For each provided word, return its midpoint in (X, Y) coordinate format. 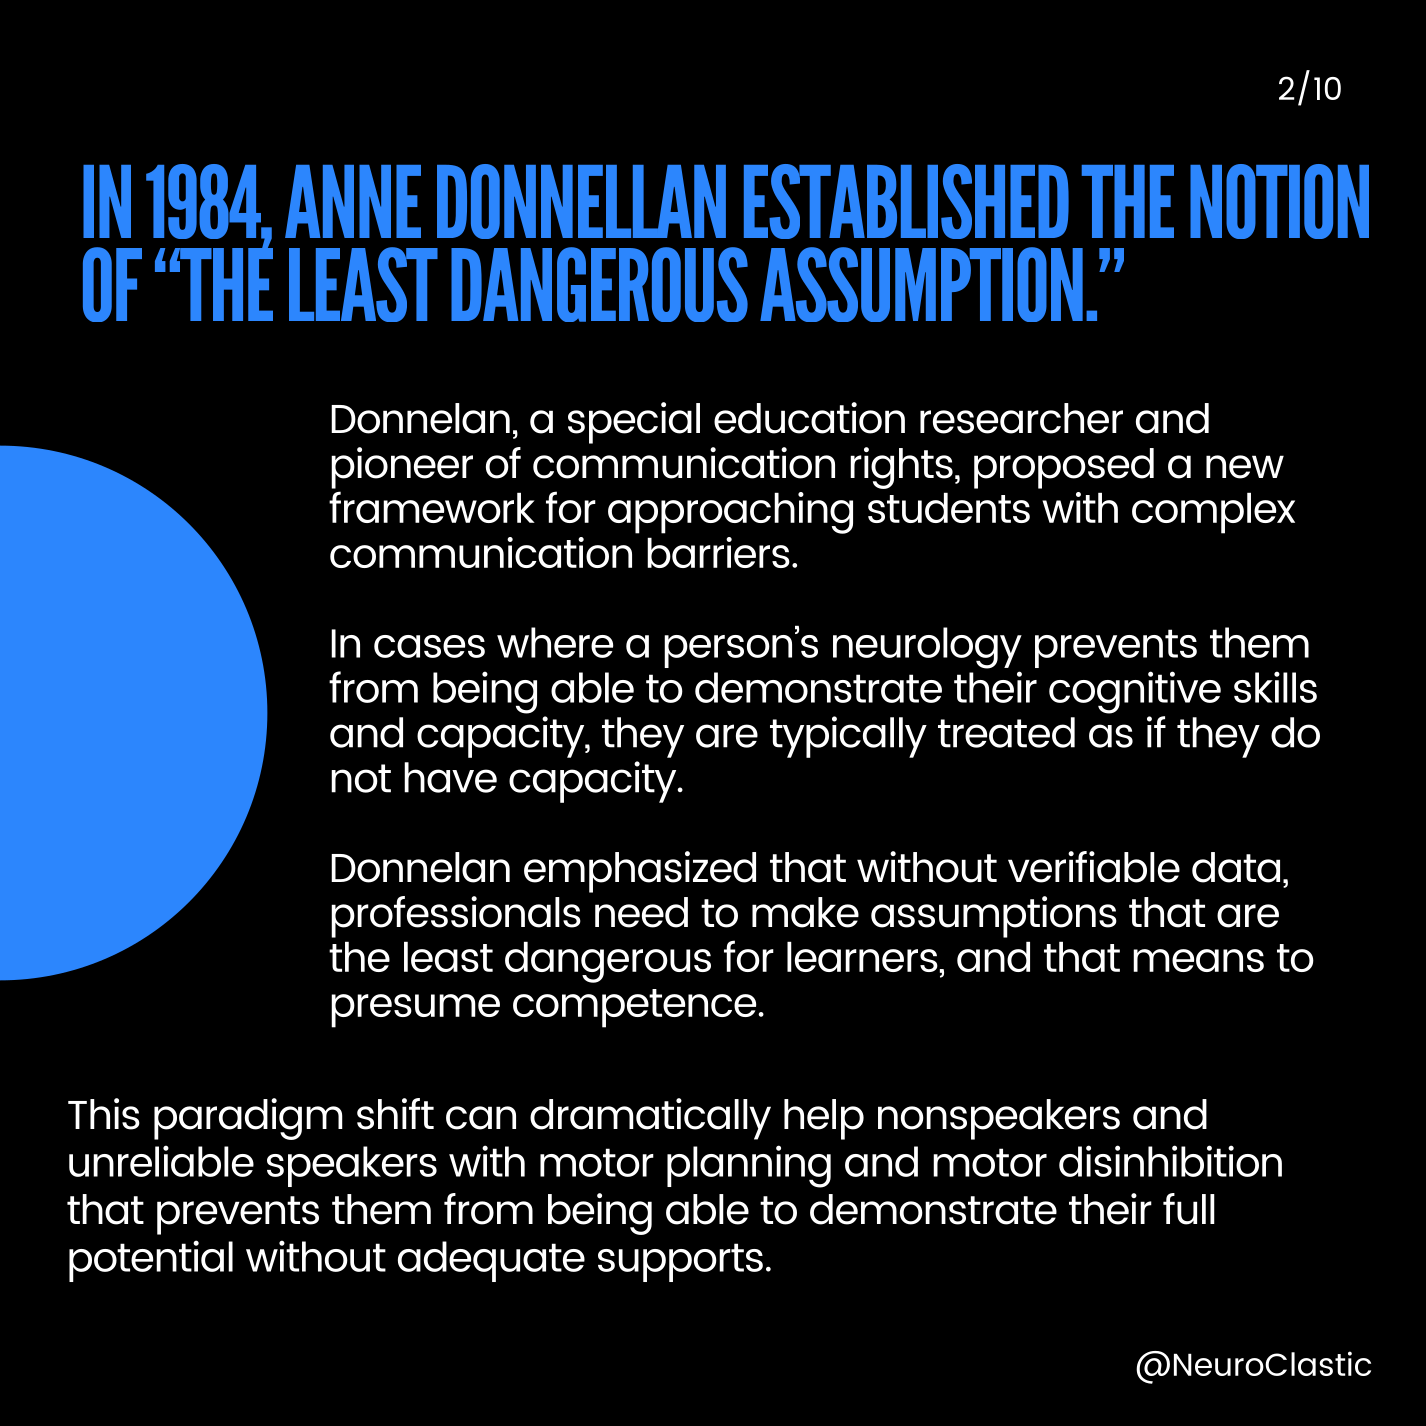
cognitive (1135, 692)
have (450, 777)
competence (636, 1008)
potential (151, 1261)
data (1236, 867)
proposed (1064, 468)
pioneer (402, 468)
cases (429, 646)
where (555, 642)
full (1189, 1209)
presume (415, 1011)
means (1198, 960)
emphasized (640, 872)
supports (680, 1262)
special (634, 423)
